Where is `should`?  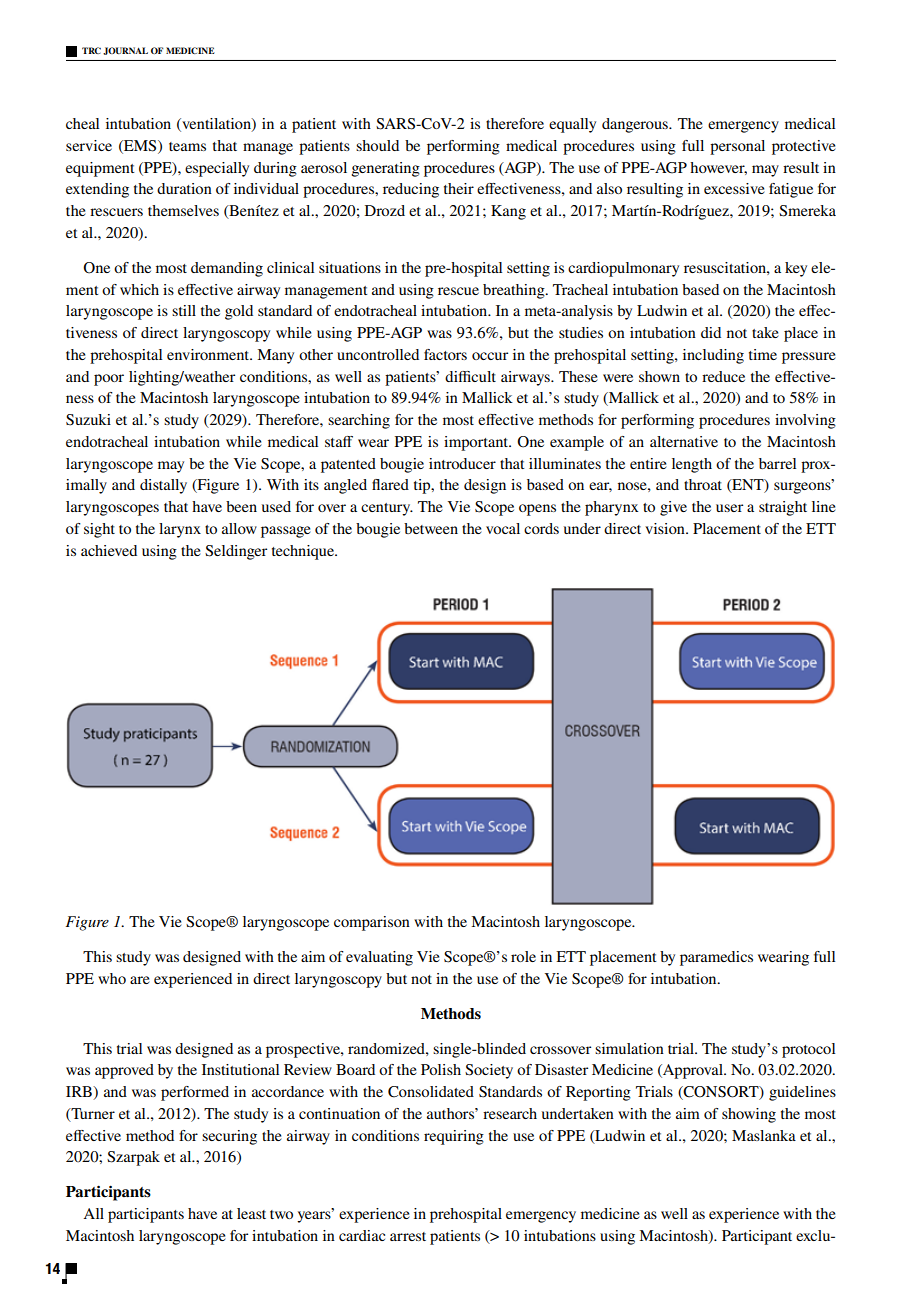 should is located at coordinates (377, 145).
